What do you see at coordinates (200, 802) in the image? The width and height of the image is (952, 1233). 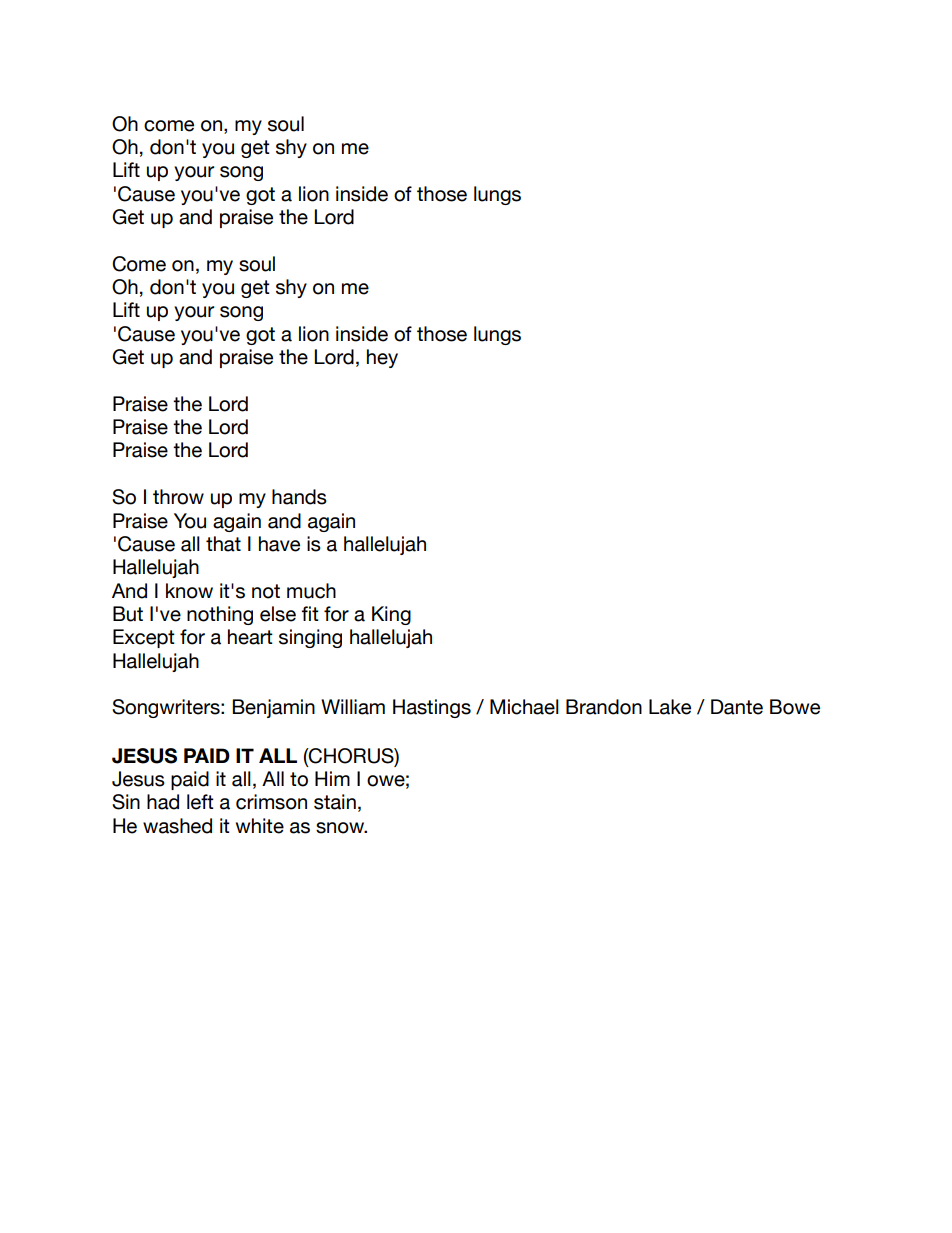 I see `left` at bounding box center [200, 802].
